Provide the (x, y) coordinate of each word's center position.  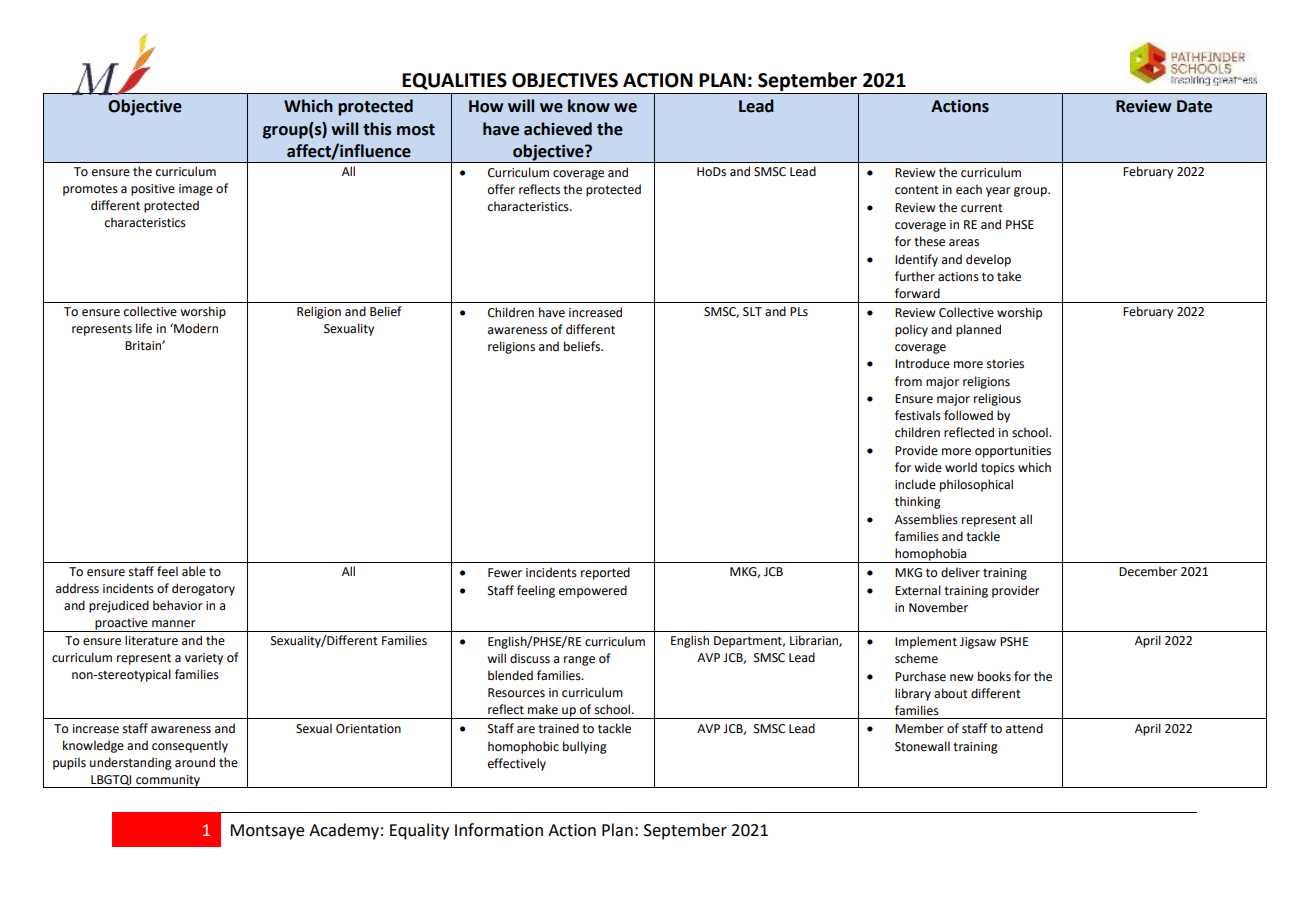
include (915, 484)
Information (499, 830)
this (377, 129)
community (168, 781)
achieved (558, 129)
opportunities (1013, 452)
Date (1194, 106)
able (194, 571)
